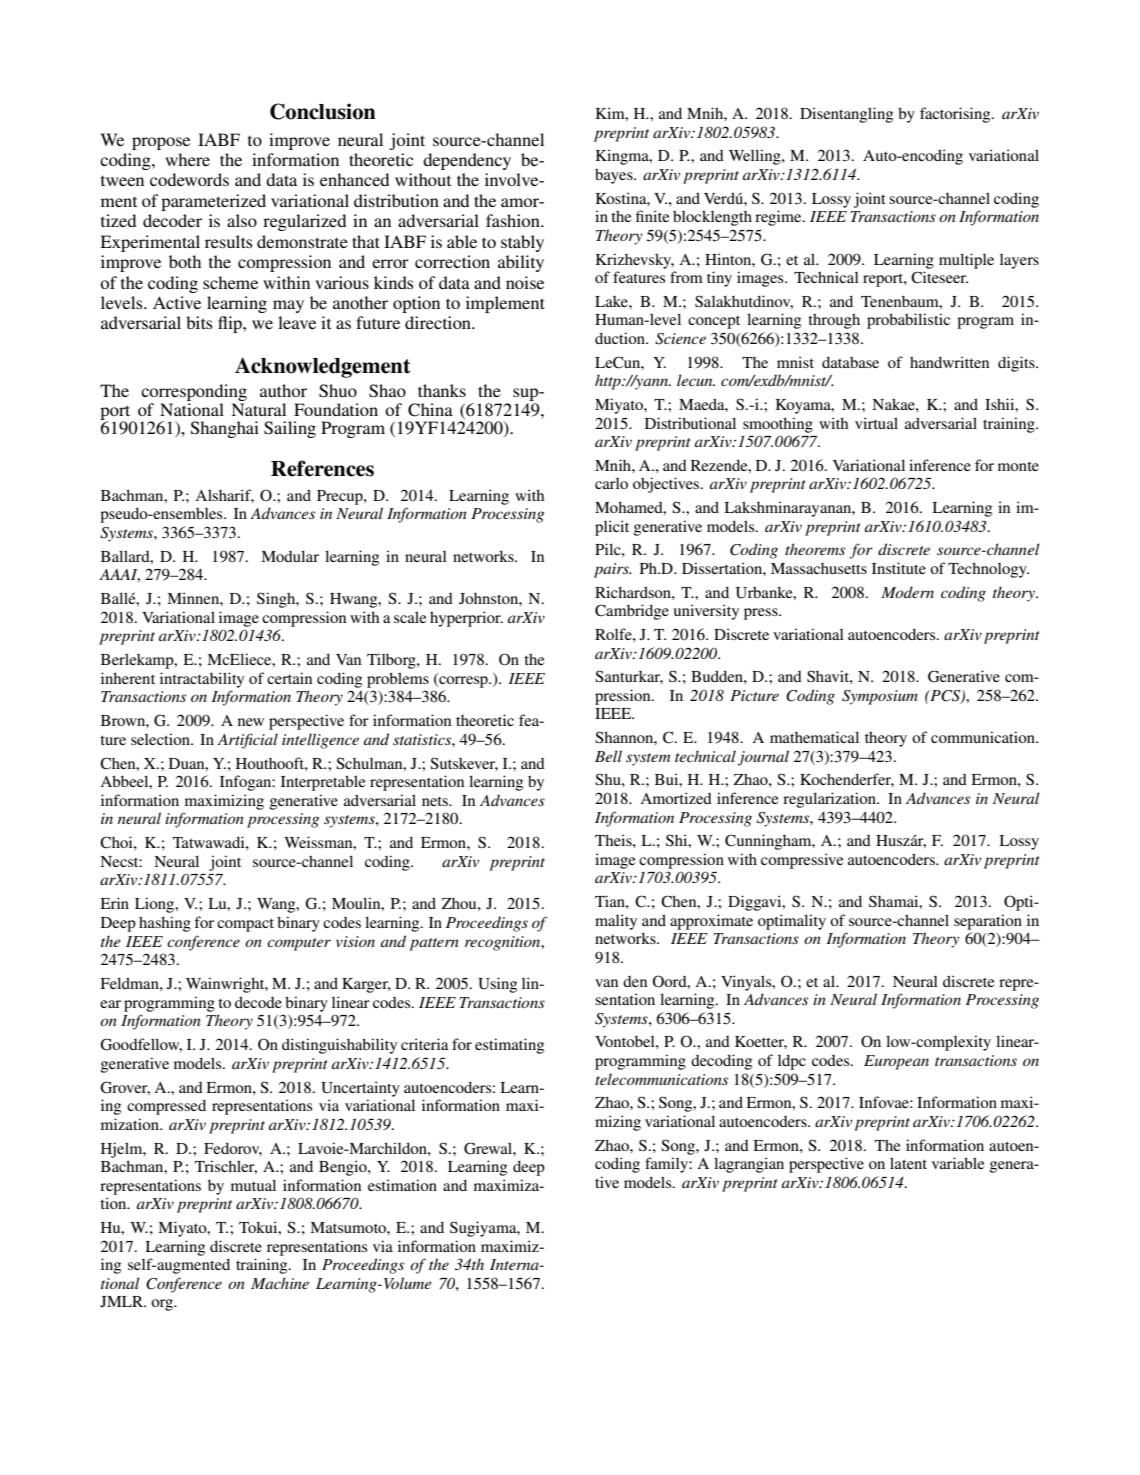 The image size is (1140, 1475). I want to click on bayes, so click(615, 176).
